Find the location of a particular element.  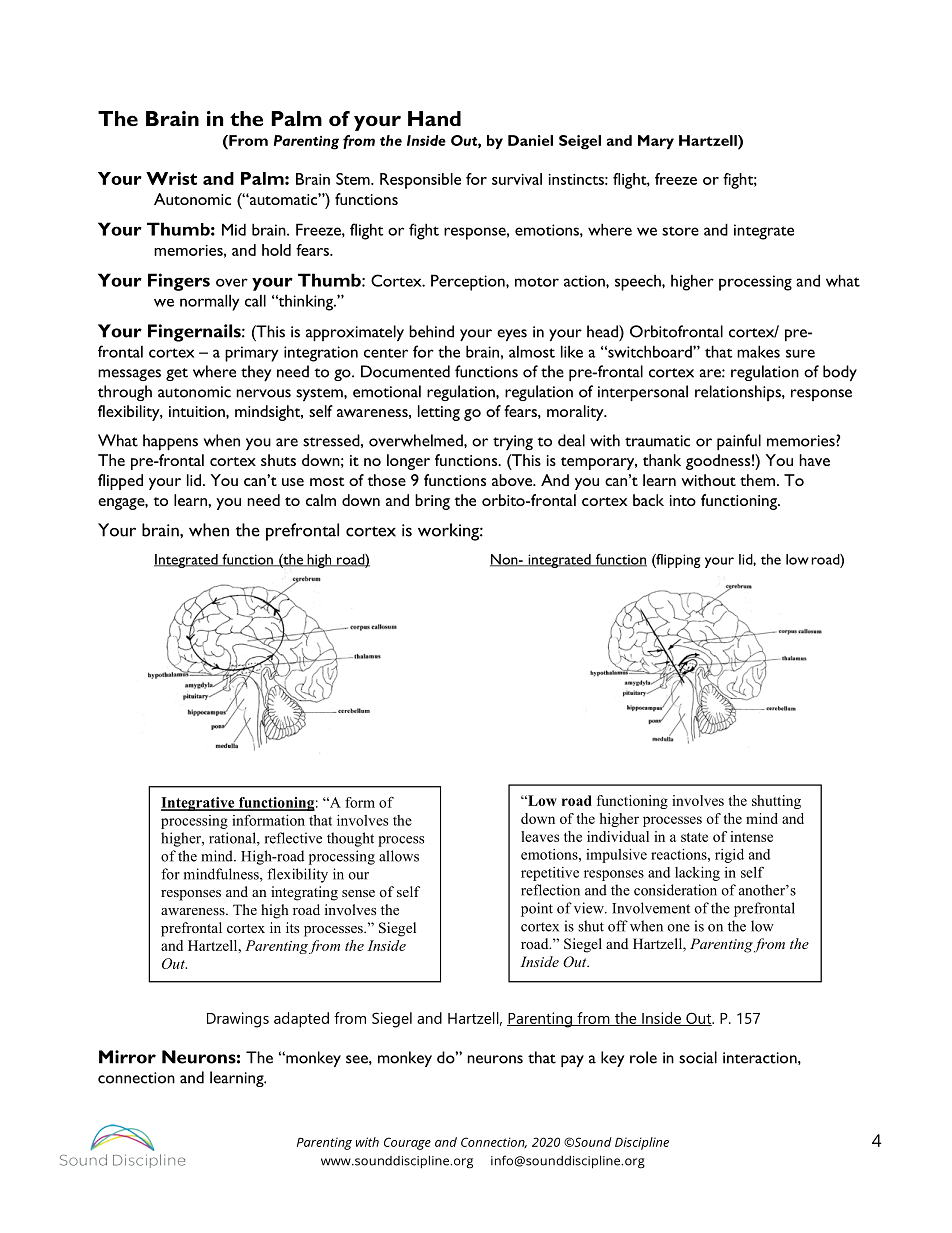

calm is located at coordinates (321, 500).
